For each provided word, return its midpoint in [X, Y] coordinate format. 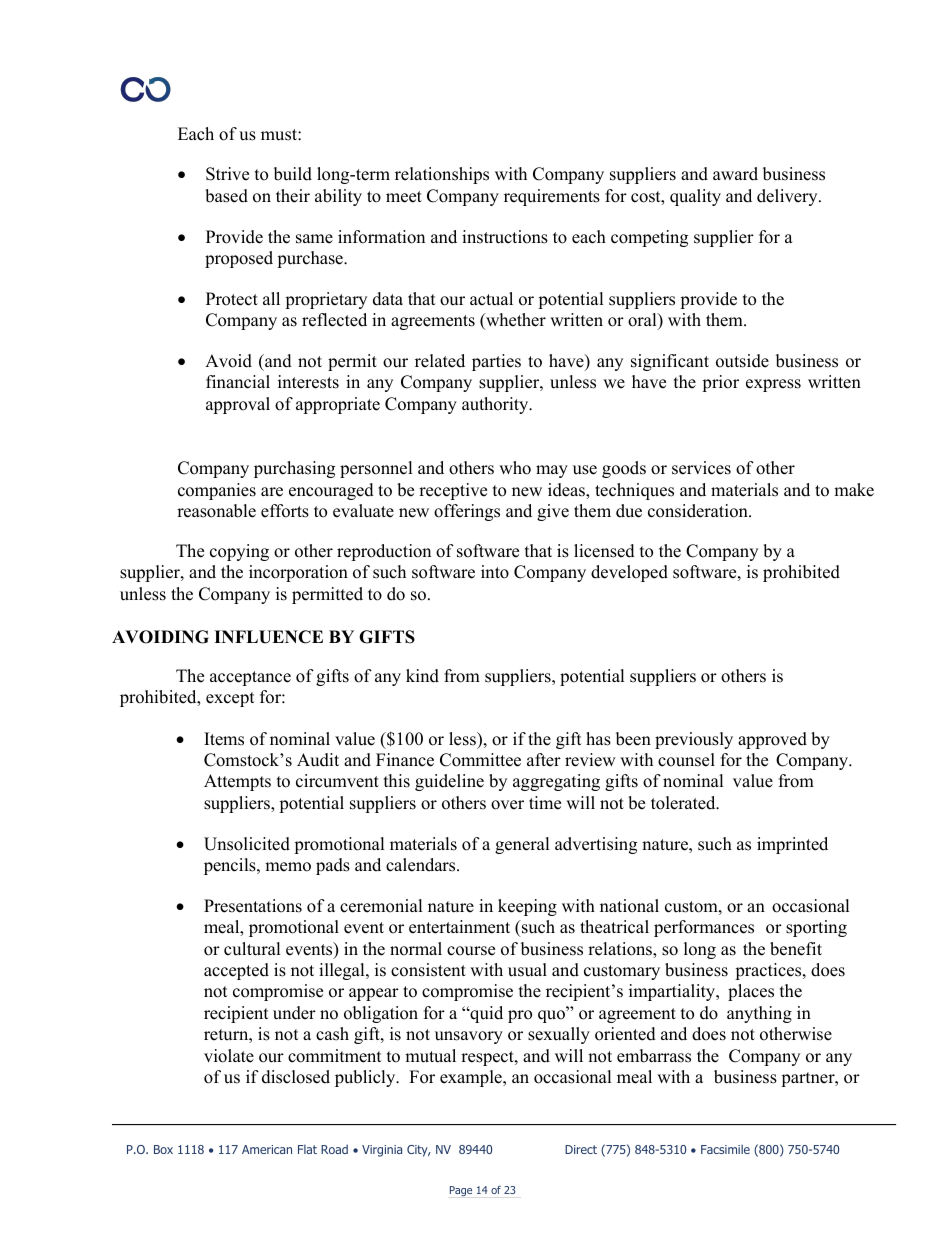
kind [422, 676]
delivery [788, 197]
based [226, 196]
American [267, 1149]
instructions [505, 237]
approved [772, 740]
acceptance [250, 678]
